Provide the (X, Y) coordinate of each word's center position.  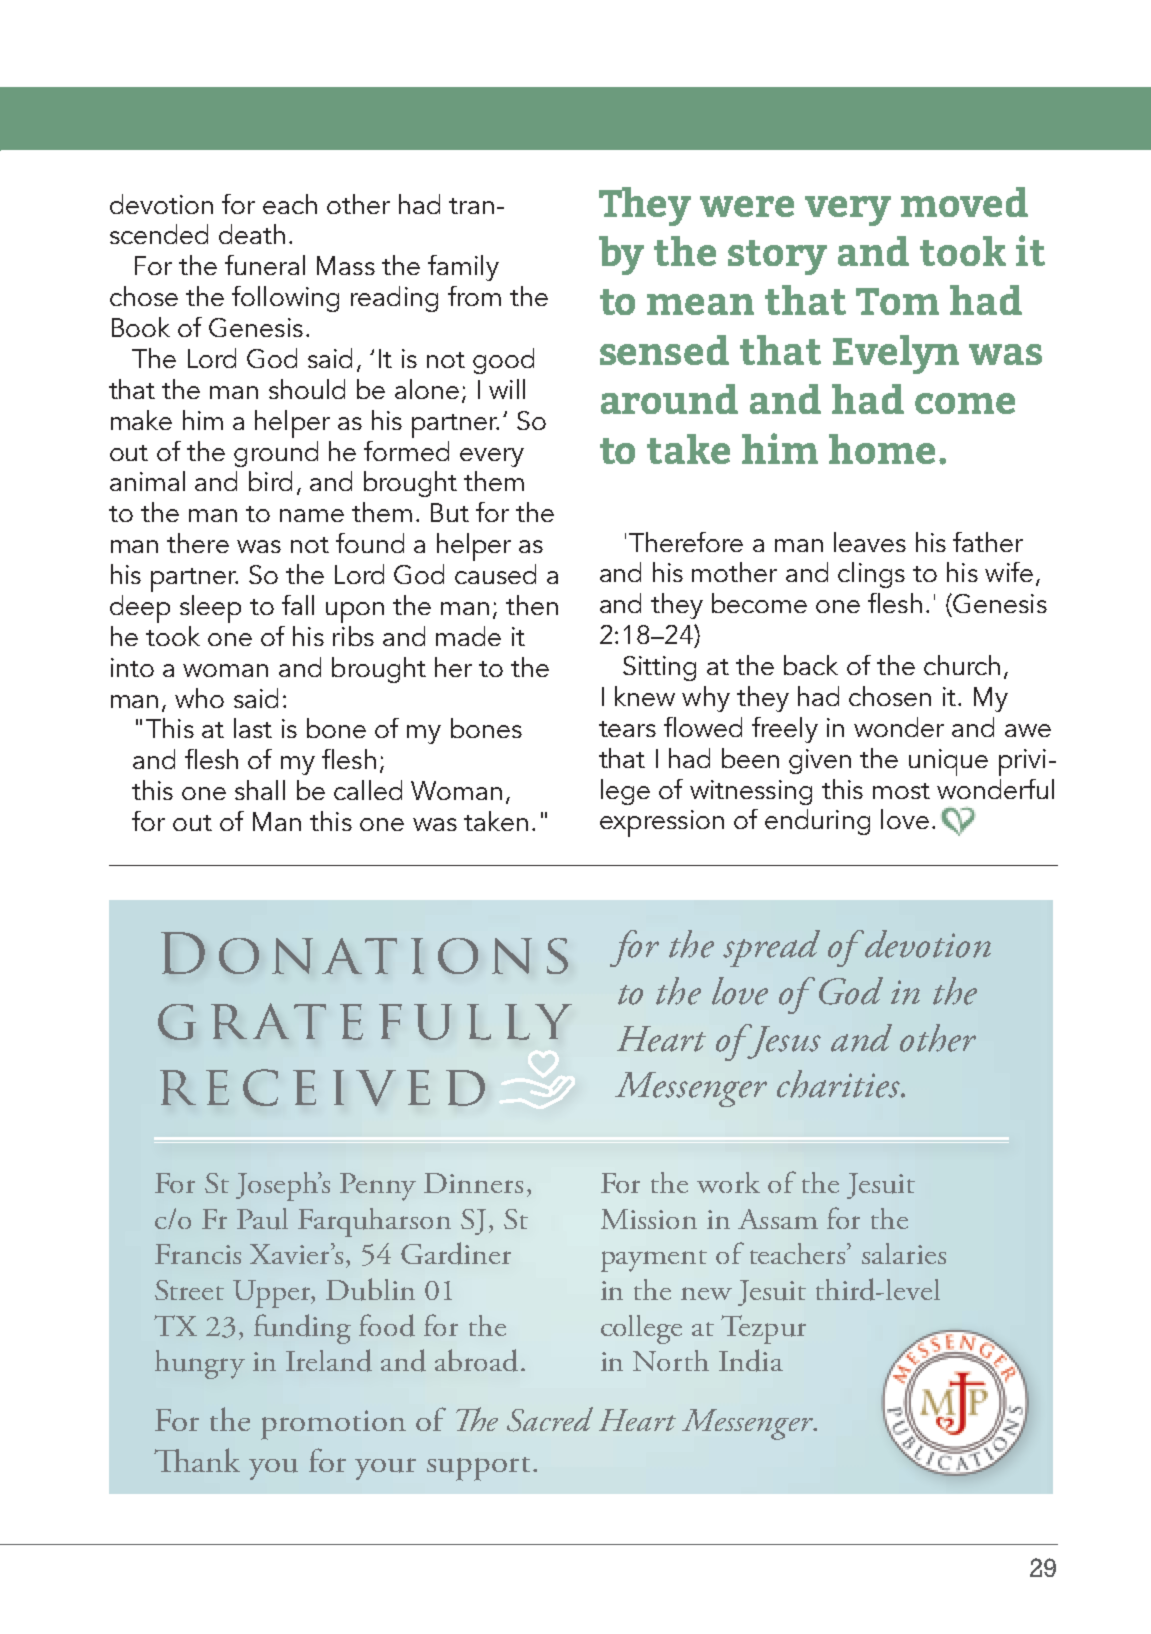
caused (495, 574)
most (901, 791)
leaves (870, 542)
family (463, 268)
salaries (904, 1253)
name (312, 515)
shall (260, 790)
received (322, 1087)
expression (662, 823)
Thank (197, 1460)
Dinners (473, 1183)
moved (964, 202)
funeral (265, 265)
